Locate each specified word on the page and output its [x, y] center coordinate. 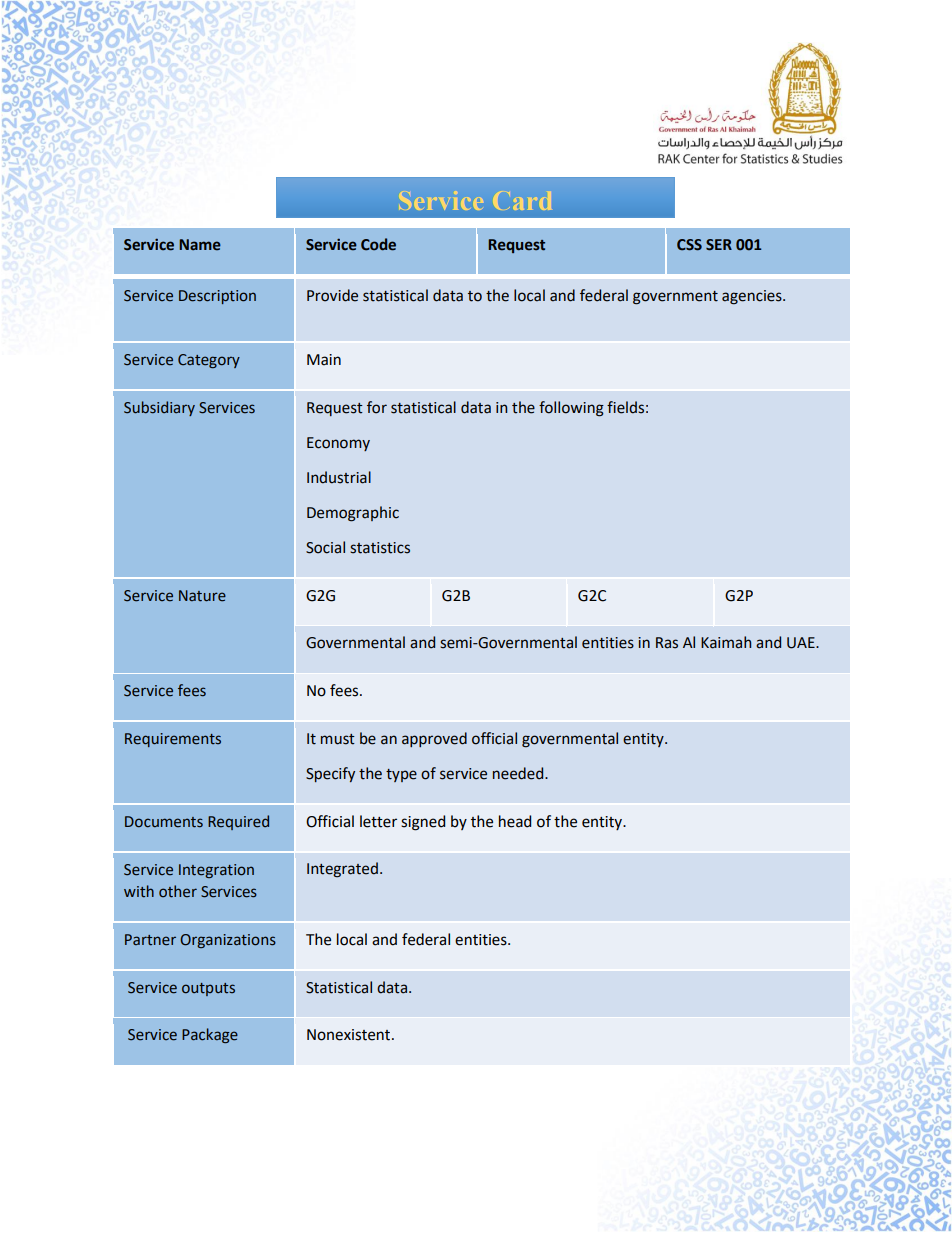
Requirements [173, 740]
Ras [667, 643]
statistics [380, 548]
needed [519, 773]
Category [209, 361]
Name [200, 245]
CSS [689, 245]
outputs [208, 989]
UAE [802, 643]
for [377, 407]
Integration [216, 871]
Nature [202, 596]
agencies [753, 297]
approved [434, 739]
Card [524, 200]
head [515, 821]
